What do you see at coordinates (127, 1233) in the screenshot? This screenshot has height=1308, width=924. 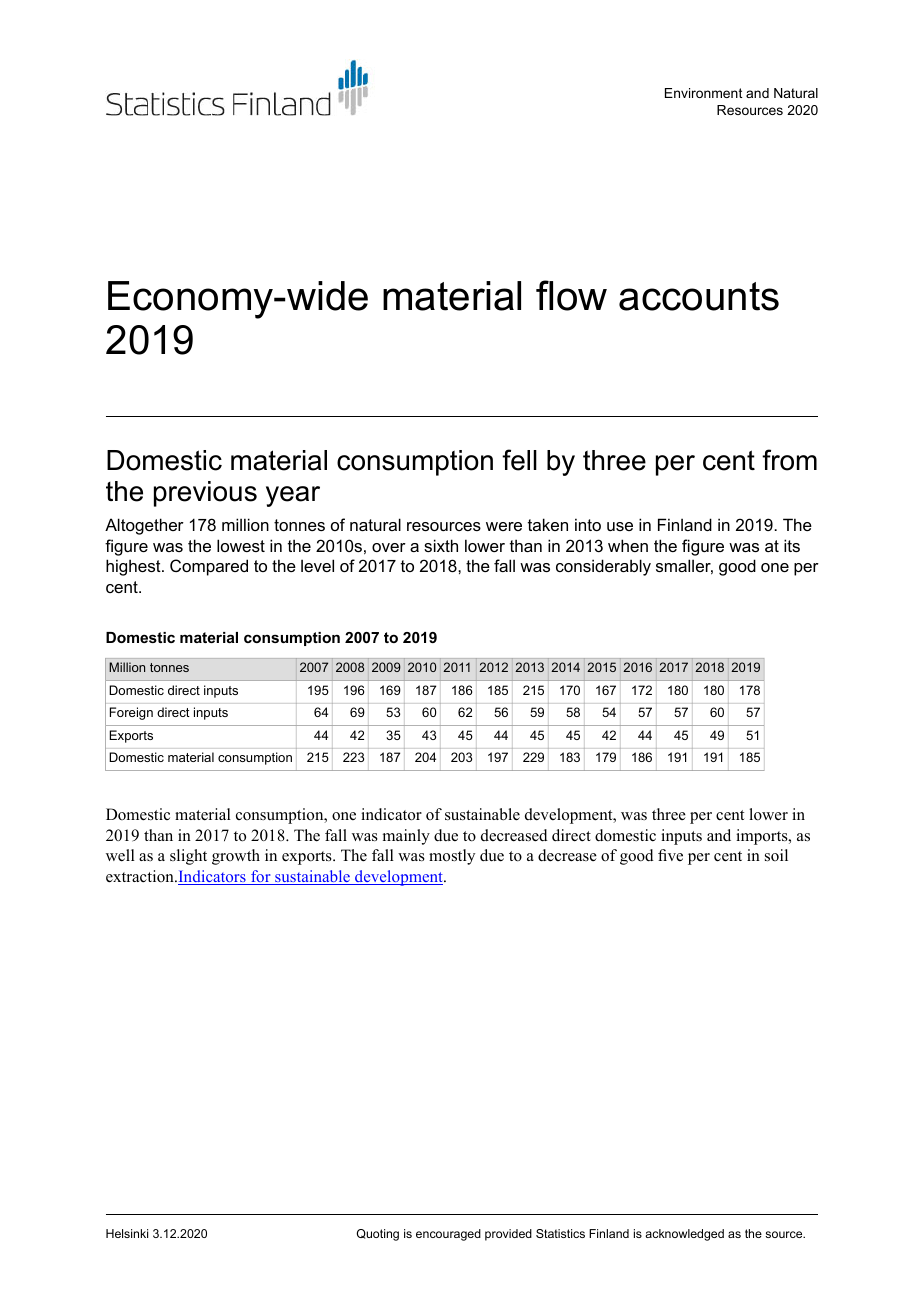 I see `Helsinki` at bounding box center [127, 1233].
